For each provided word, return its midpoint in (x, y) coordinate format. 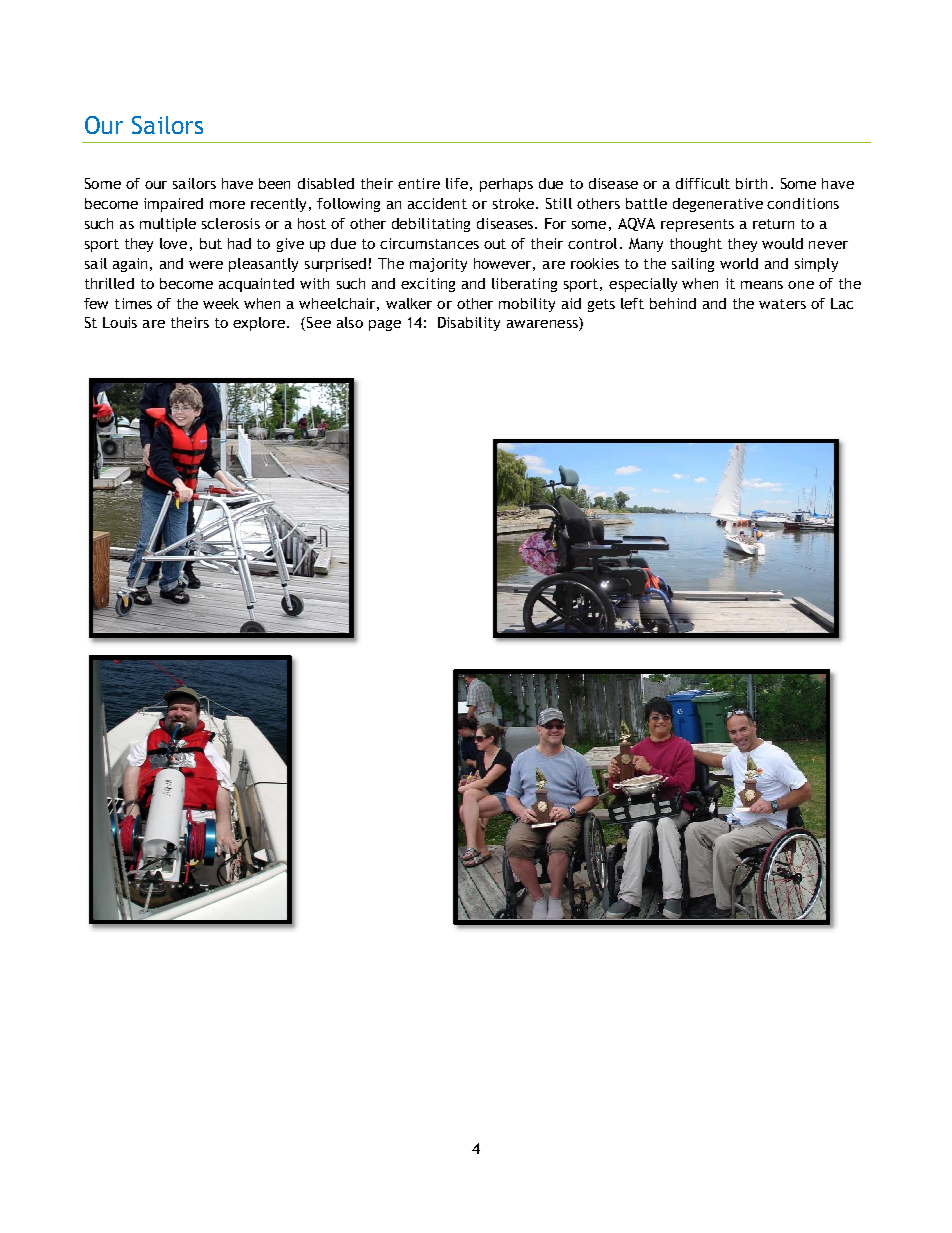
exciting (428, 285)
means (762, 285)
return (773, 224)
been (274, 183)
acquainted (256, 285)
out (495, 244)
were (206, 265)
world (739, 263)
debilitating (431, 225)
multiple (168, 225)
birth (751, 183)
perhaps (506, 185)
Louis (120, 322)
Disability (469, 324)
